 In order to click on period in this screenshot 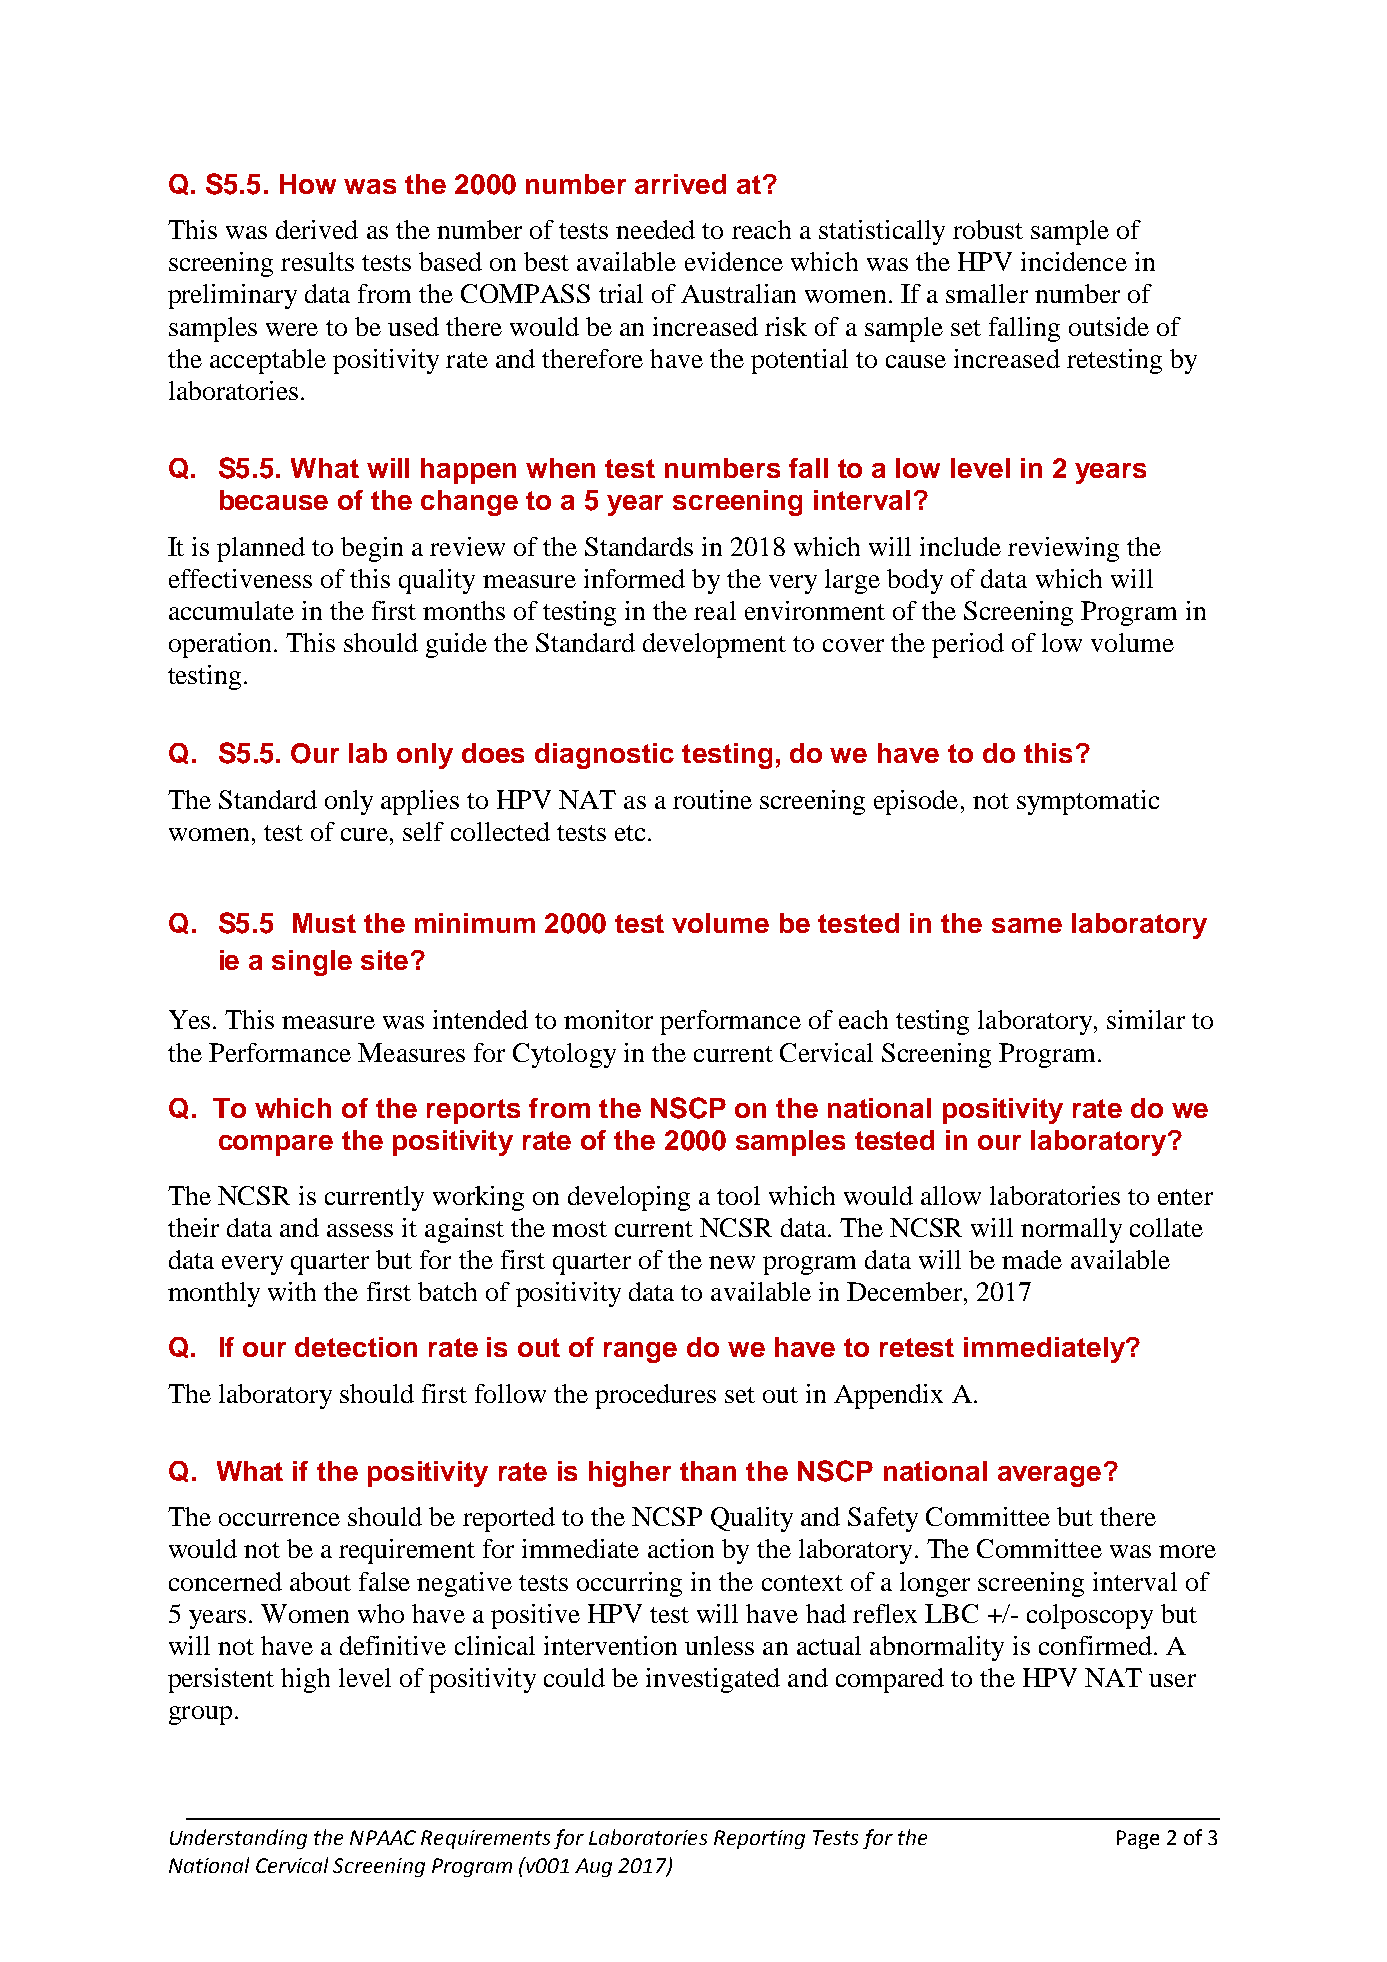, I will do `click(968, 645)`.
